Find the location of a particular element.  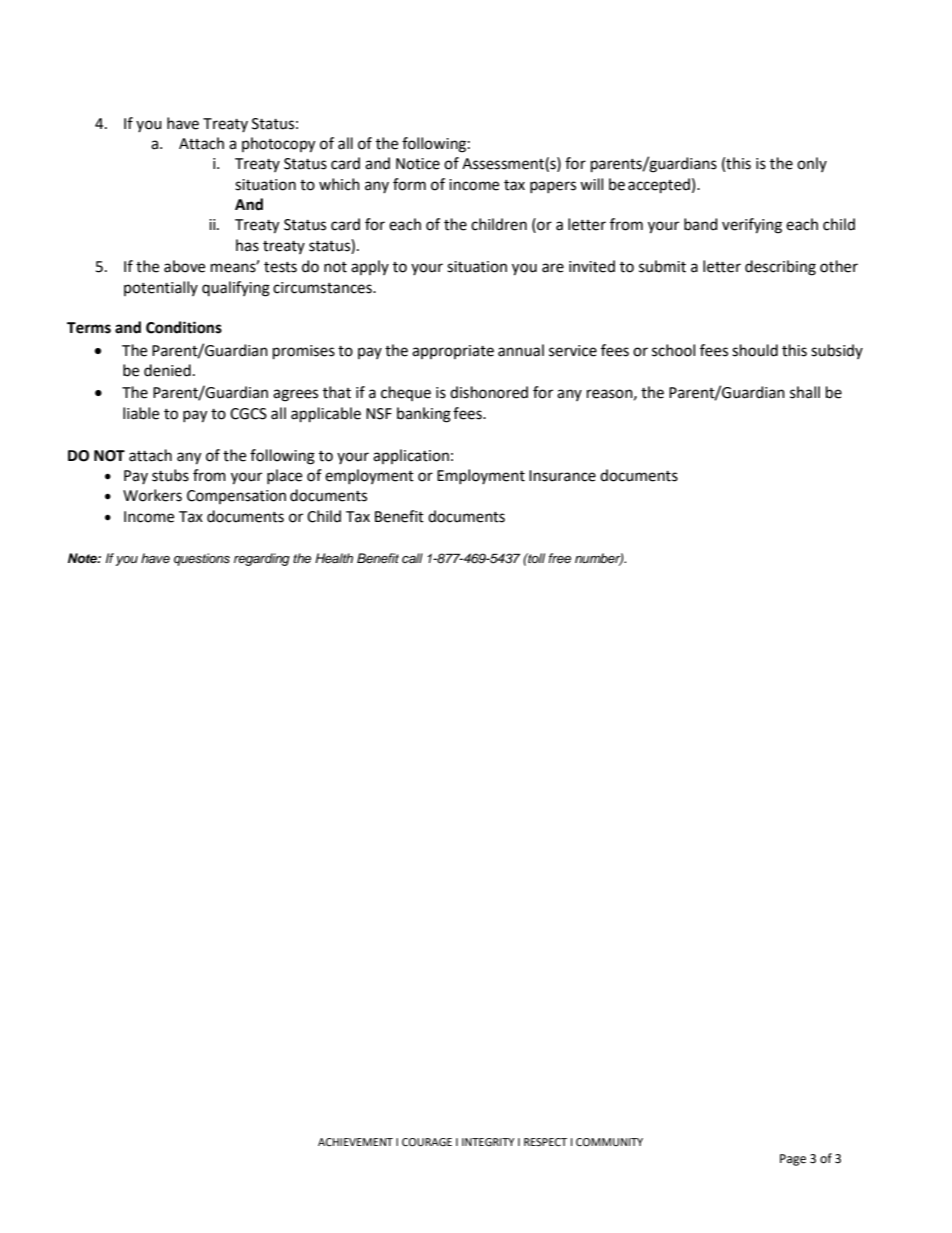

COMMUNITY is located at coordinates (609, 1142).
